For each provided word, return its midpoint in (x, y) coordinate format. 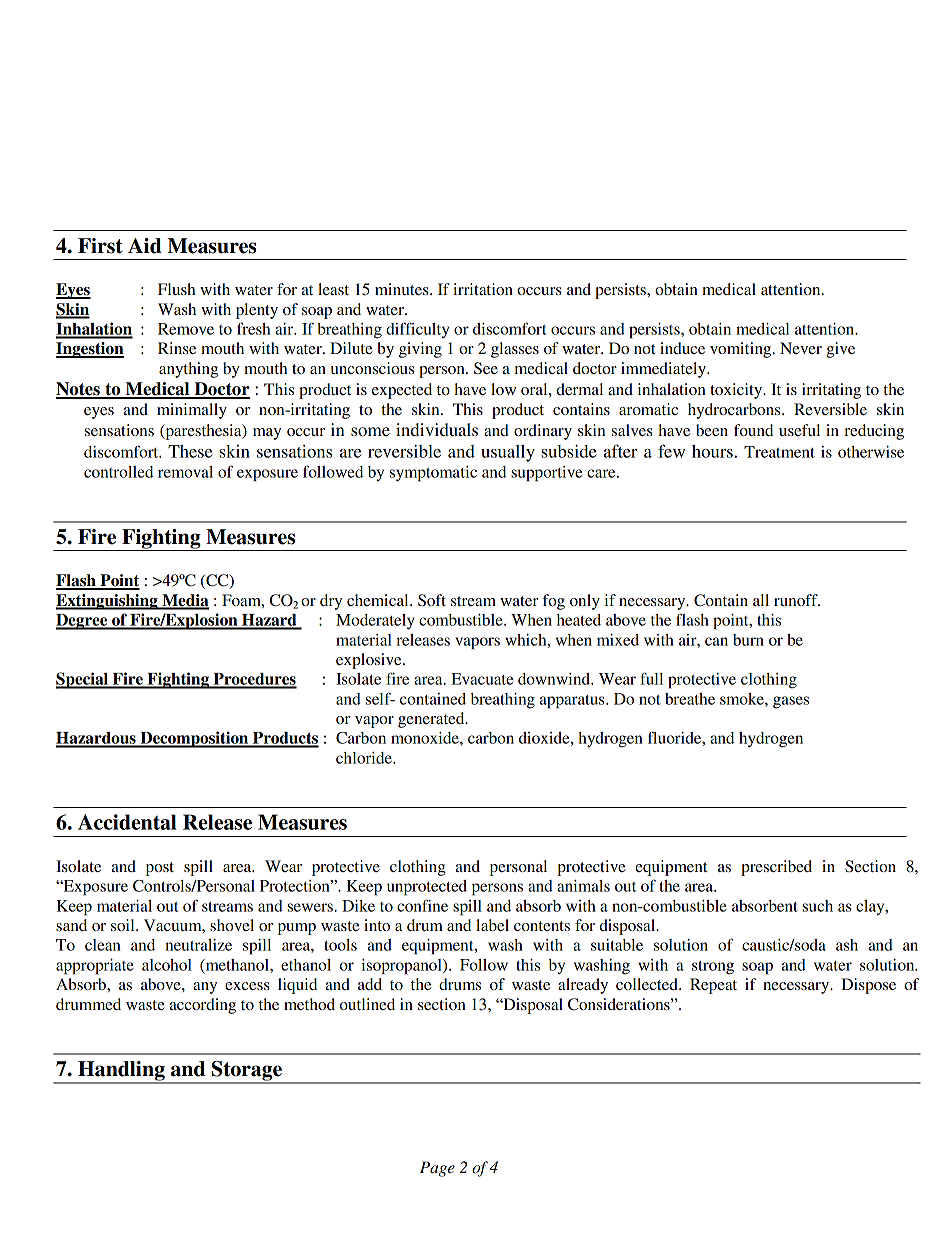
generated (432, 720)
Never (801, 348)
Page (437, 1169)
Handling (121, 1072)
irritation (483, 289)
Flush (176, 289)
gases (791, 702)
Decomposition (194, 739)
